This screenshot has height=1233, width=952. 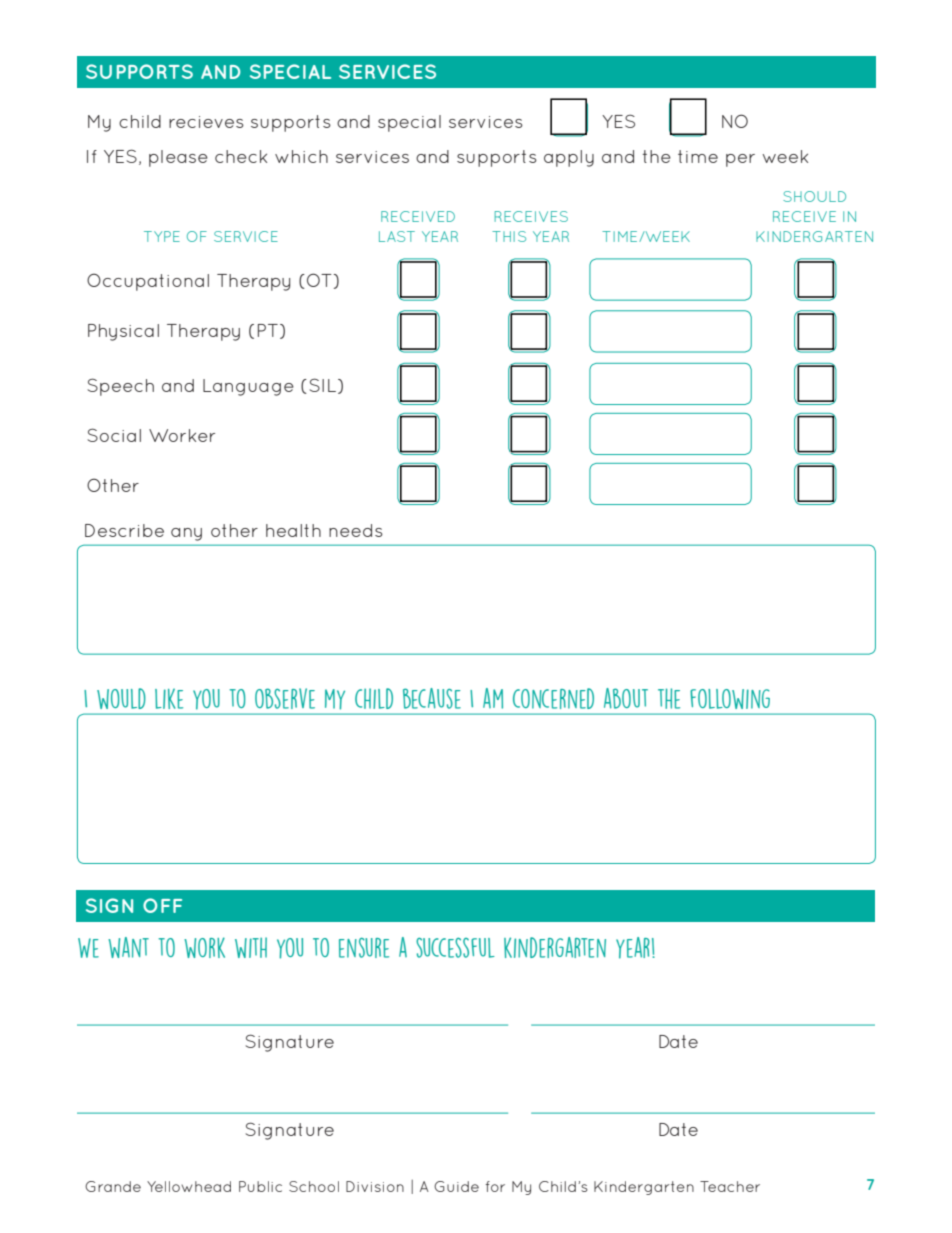 I want to click on Teacher, so click(x=730, y=1186).
